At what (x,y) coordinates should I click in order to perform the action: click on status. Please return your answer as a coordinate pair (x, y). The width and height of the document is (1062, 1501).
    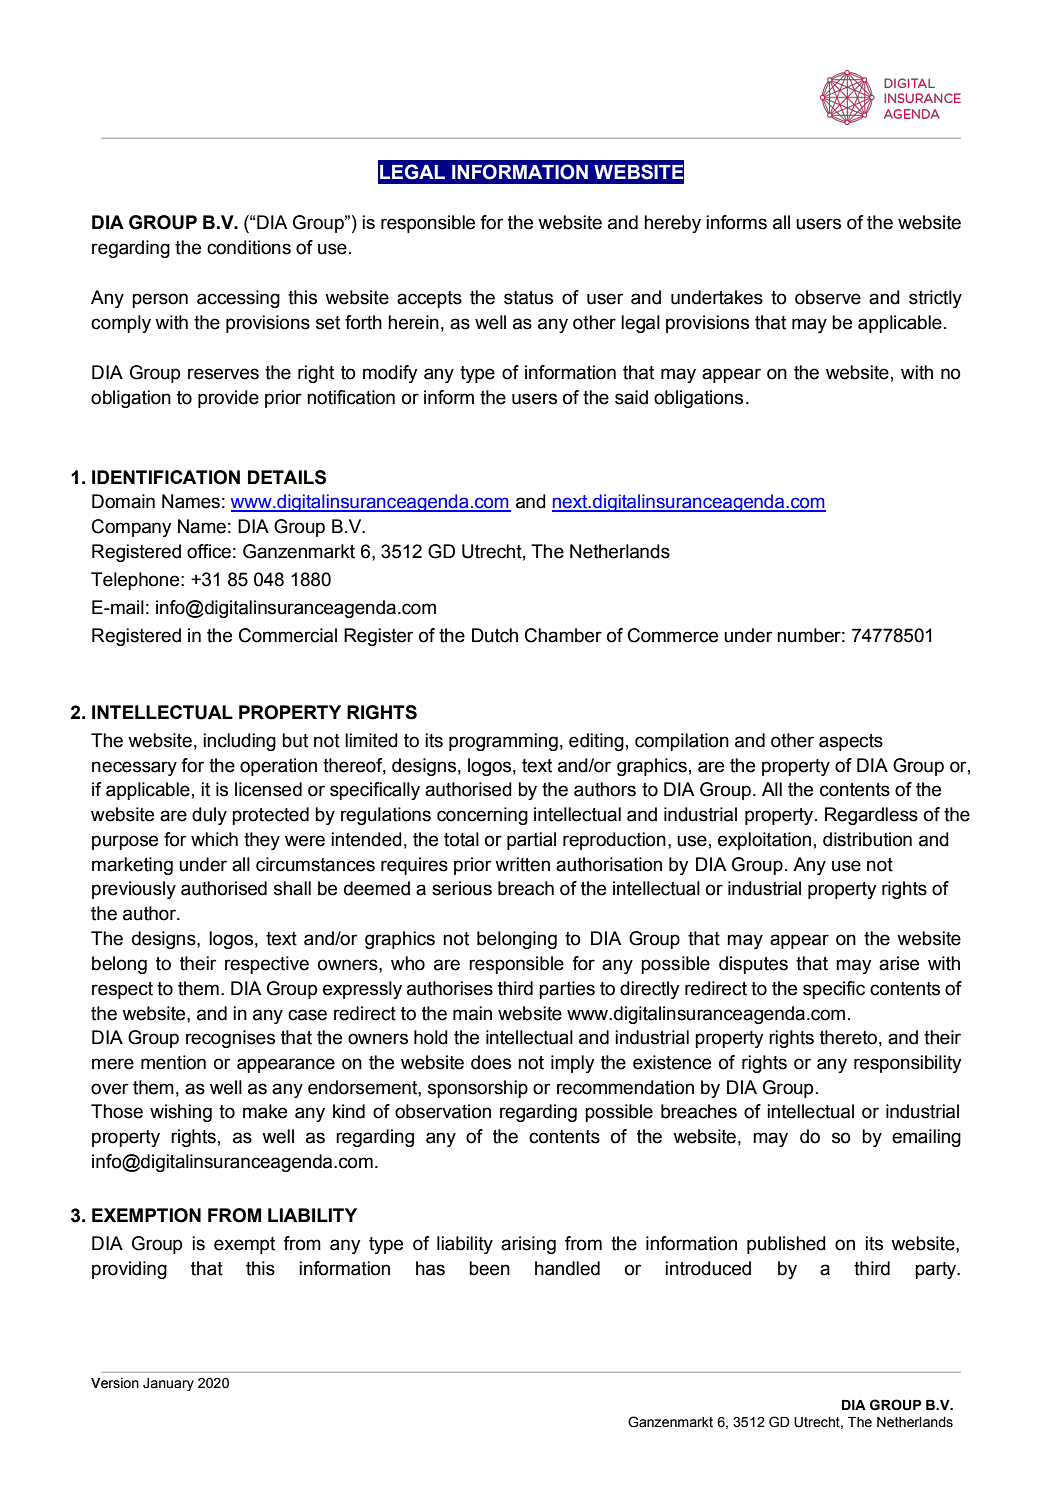
    Looking at the image, I should click on (528, 298).
